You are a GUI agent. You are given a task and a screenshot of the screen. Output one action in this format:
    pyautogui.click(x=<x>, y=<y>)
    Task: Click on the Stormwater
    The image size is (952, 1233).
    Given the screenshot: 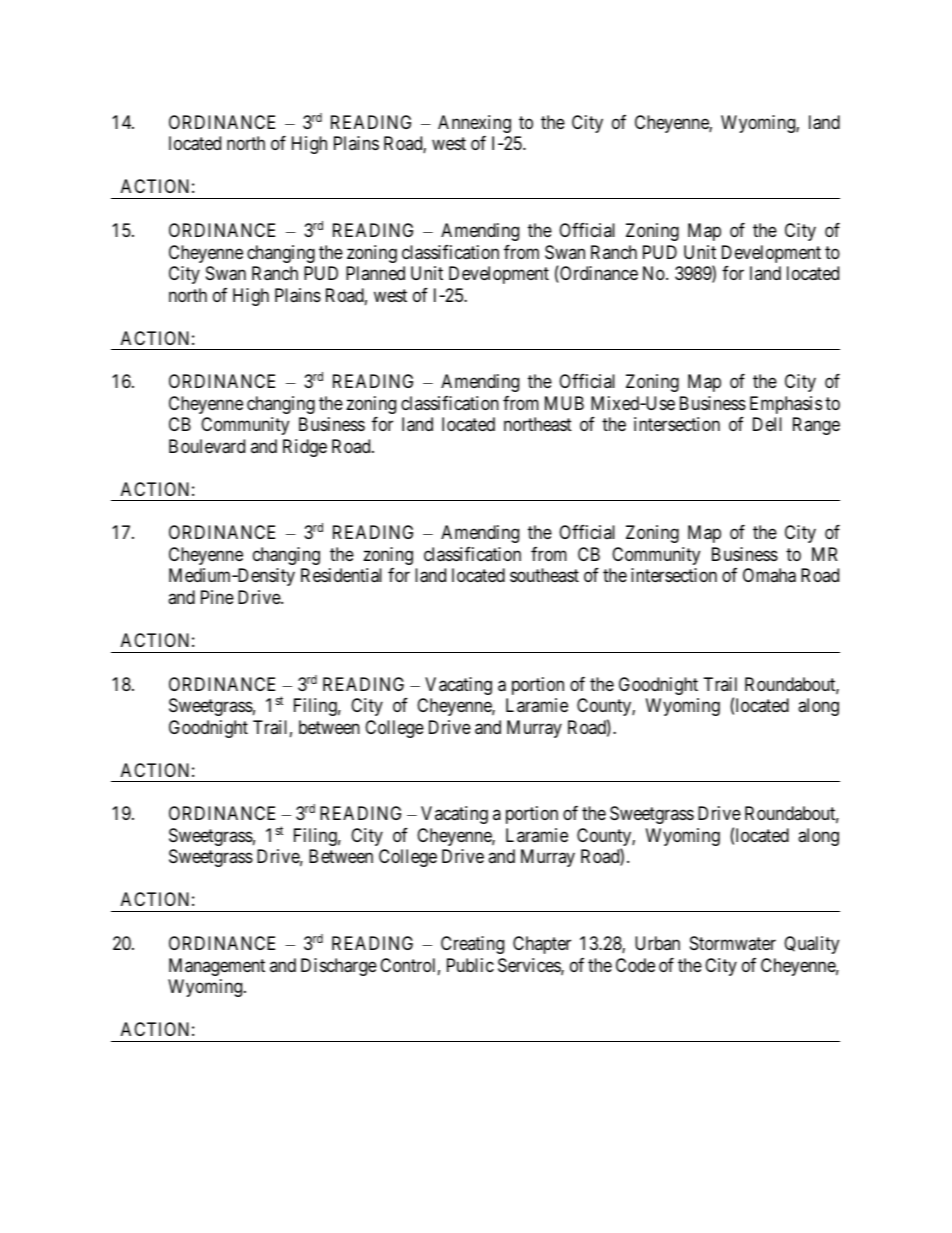 What is the action you would take?
    pyautogui.click(x=733, y=943)
